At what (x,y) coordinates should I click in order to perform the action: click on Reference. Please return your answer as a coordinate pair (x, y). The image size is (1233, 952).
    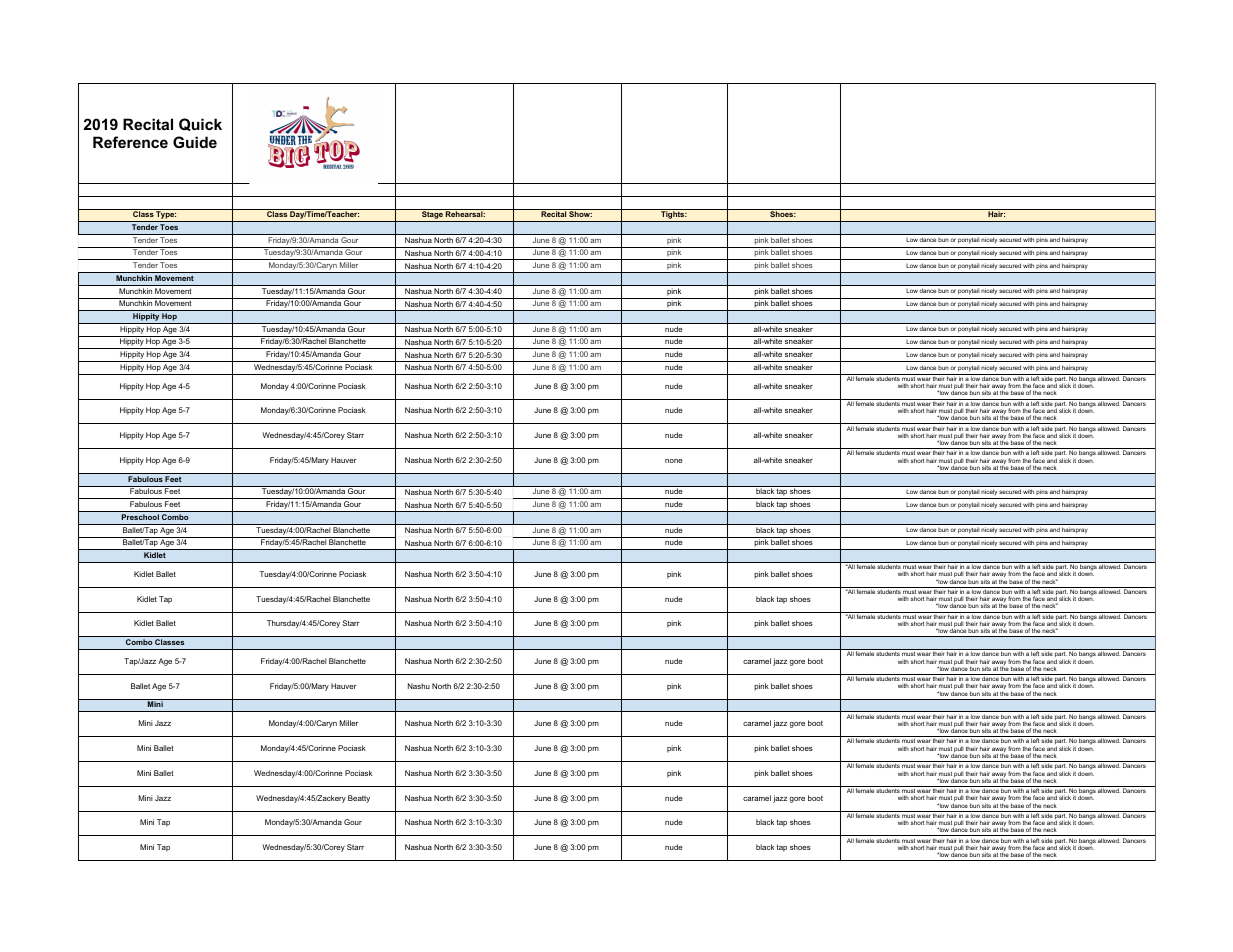
    Looking at the image, I should click on (130, 142).
